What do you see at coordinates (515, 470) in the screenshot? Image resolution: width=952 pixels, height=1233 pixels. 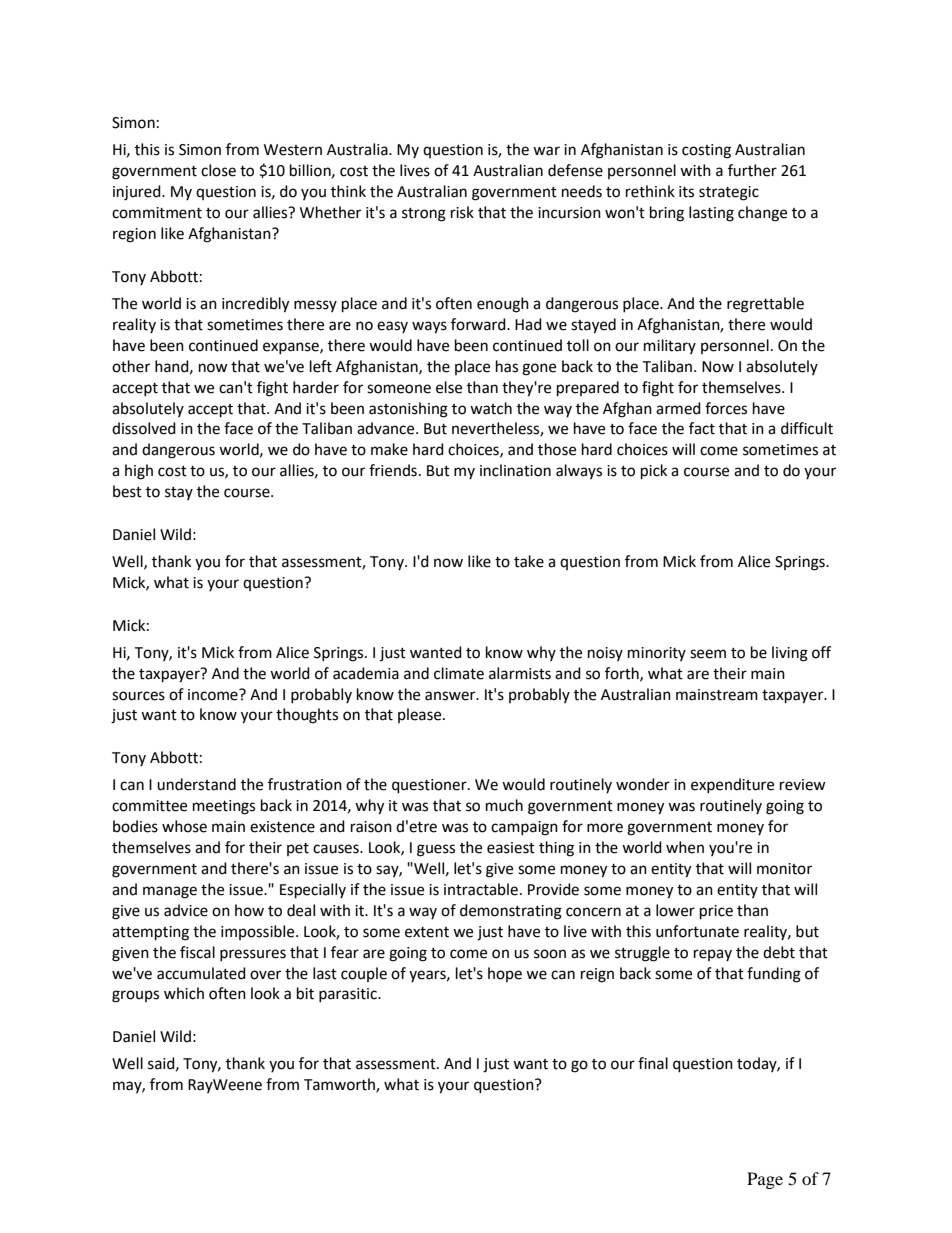 I see `inclination` at bounding box center [515, 470].
